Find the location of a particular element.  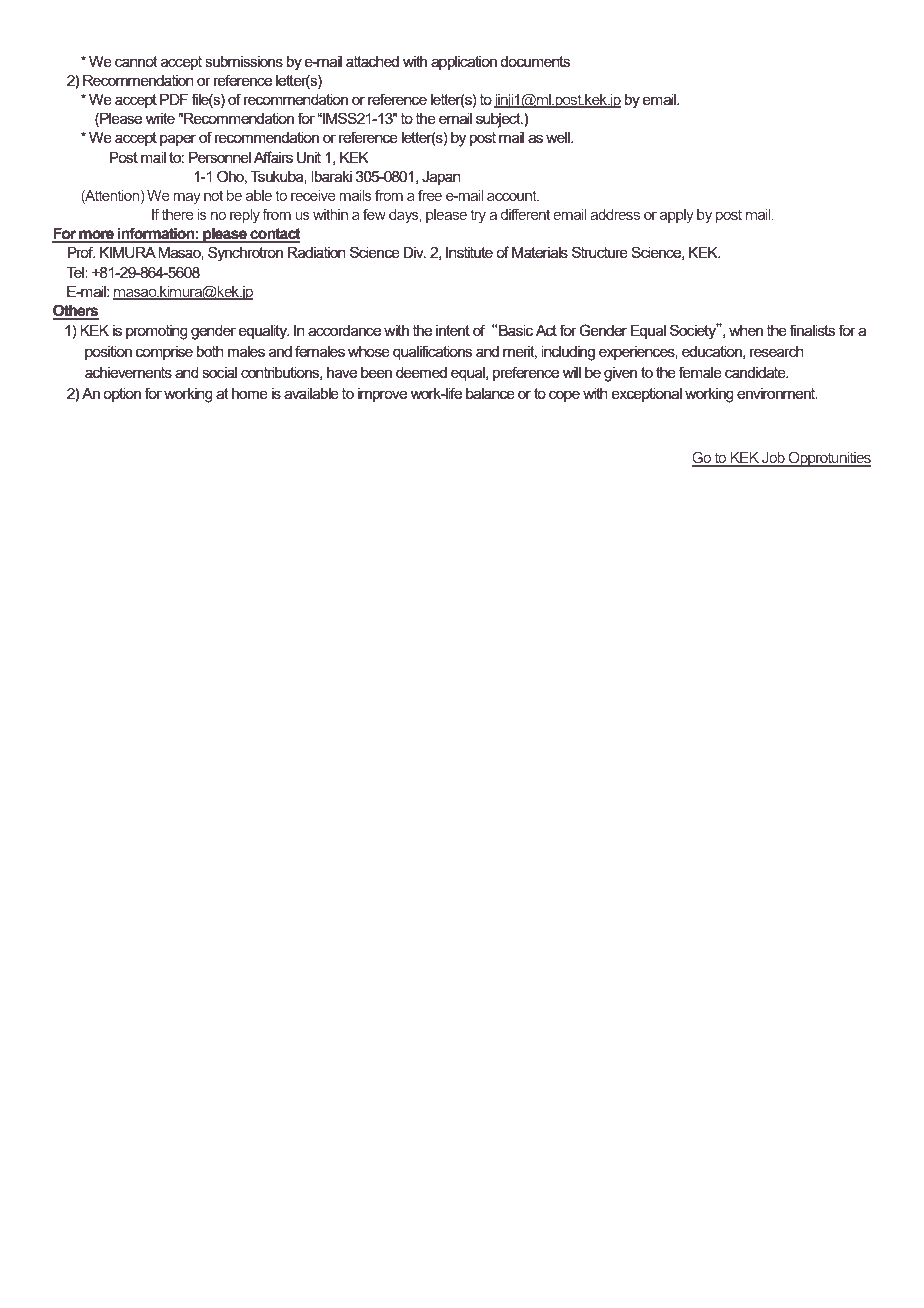

promoting is located at coordinates (157, 332).
